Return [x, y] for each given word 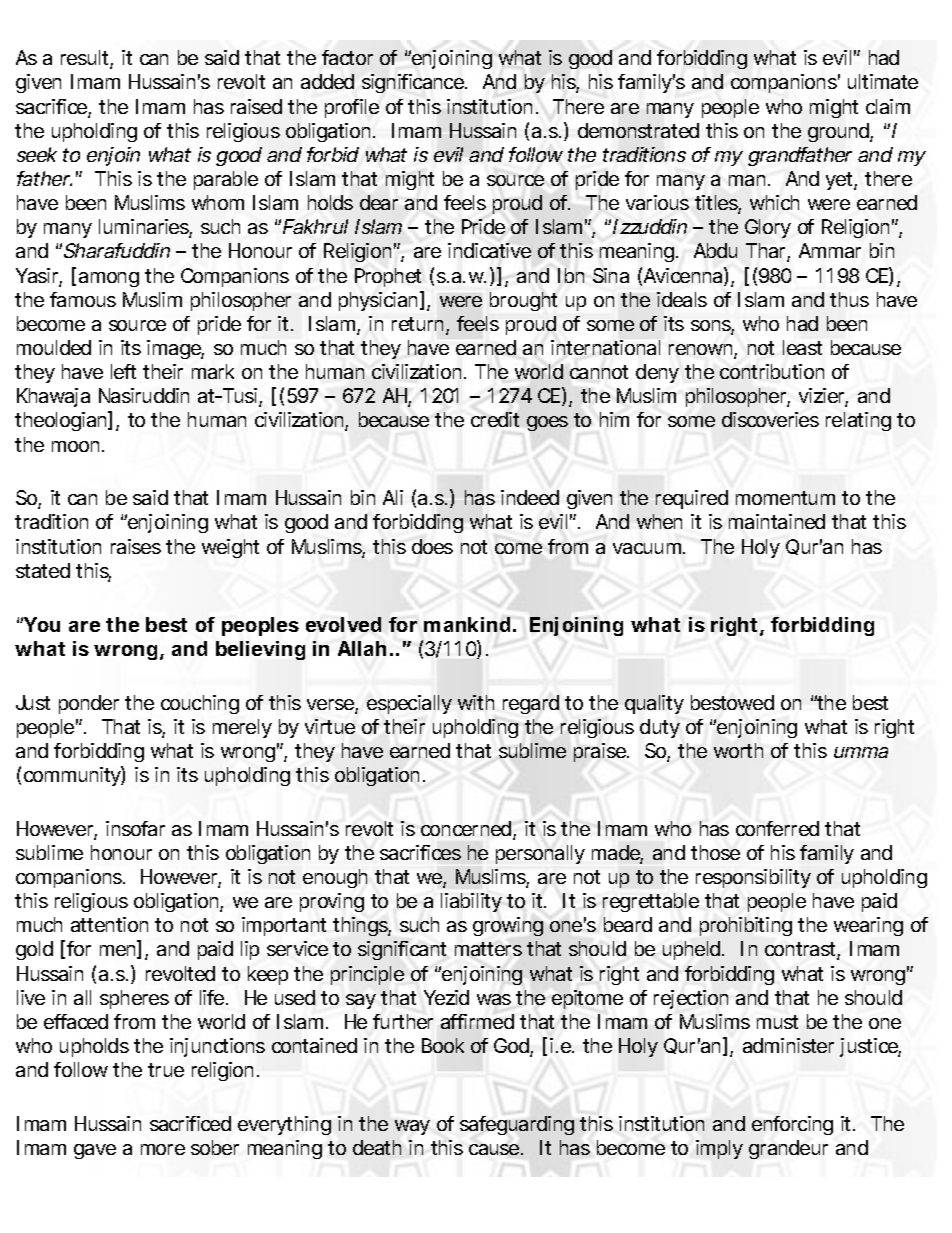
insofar [135, 828]
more [163, 1149]
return [419, 325]
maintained [777, 521]
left [123, 371]
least [802, 347]
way [412, 1127]
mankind [467, 624]
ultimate [883, 81]
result [87, 59]
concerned [467, 830]
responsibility [753, 878]
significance [414, 83]
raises [136, 546]
